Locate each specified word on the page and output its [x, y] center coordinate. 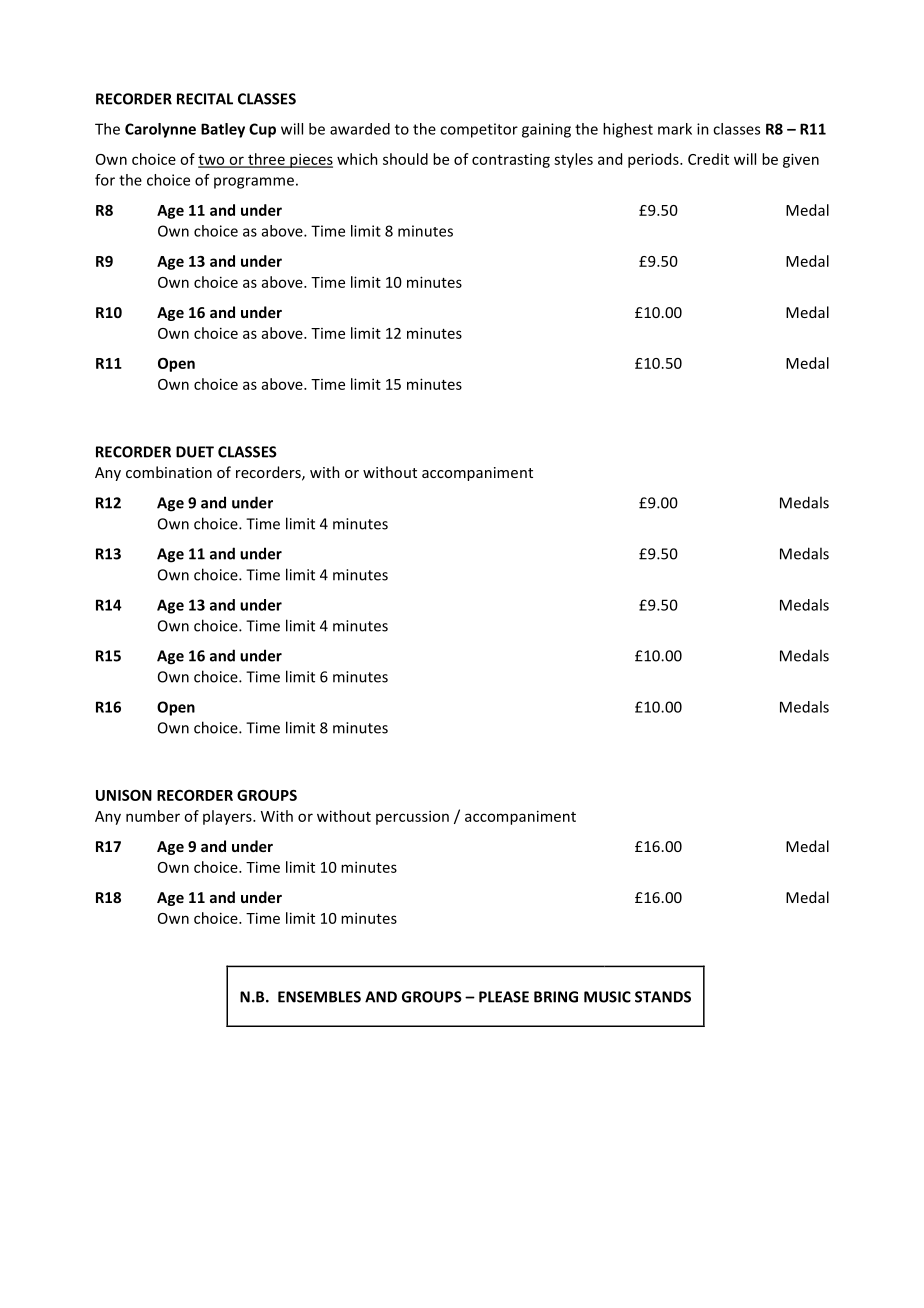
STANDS [663, 997]
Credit [708, 159]
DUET [195, 452]
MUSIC [607, 997]
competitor [479, 130]
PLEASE [504, 997]
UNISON [124, 795]
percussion [412, 817]
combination [169, 472]
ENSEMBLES [319, 997]
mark [675, 129]
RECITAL [205, 99]
